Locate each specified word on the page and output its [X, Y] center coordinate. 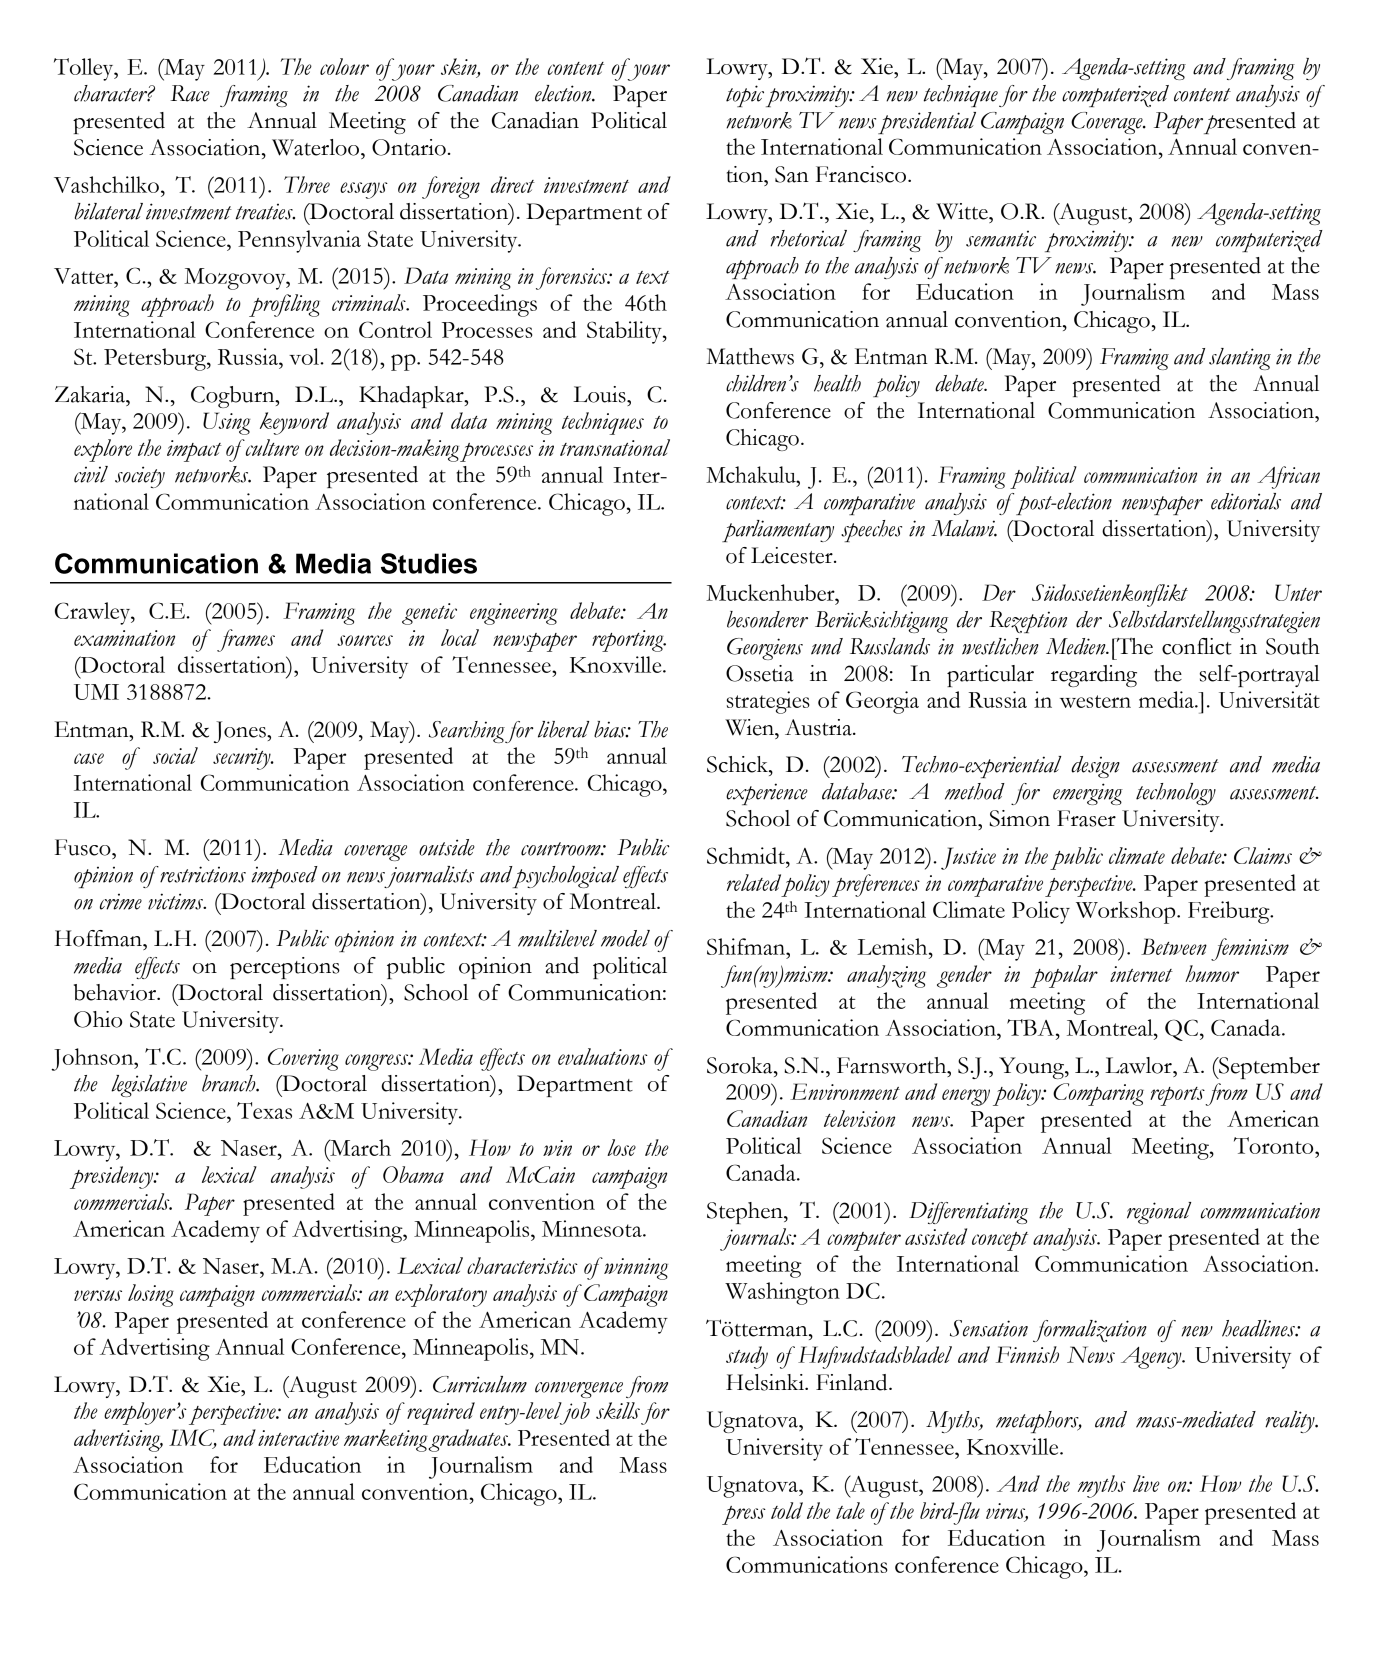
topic [745, 96]
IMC [193, 1438]
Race [190, 93]
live [1146, 1483]
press [744, 1515]
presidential [927, 123]
